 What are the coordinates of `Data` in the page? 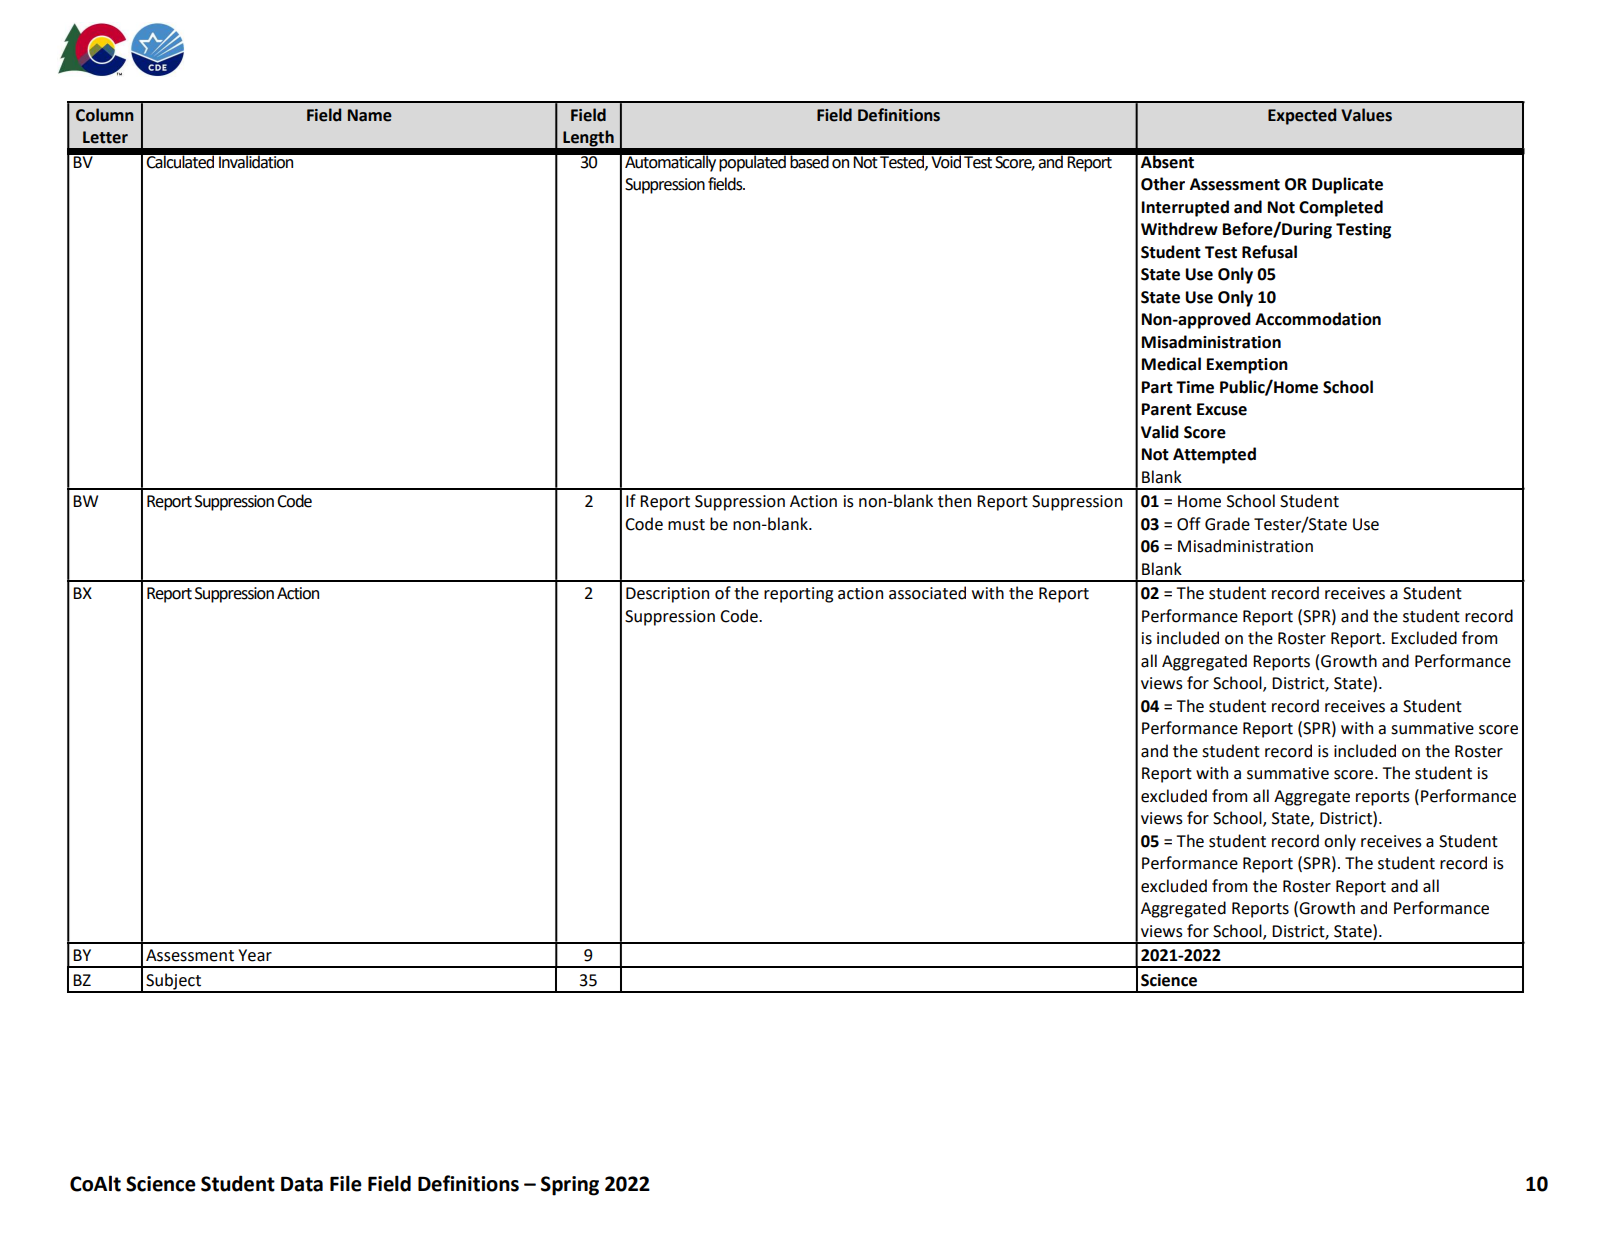 It's located at (302, 1184).
